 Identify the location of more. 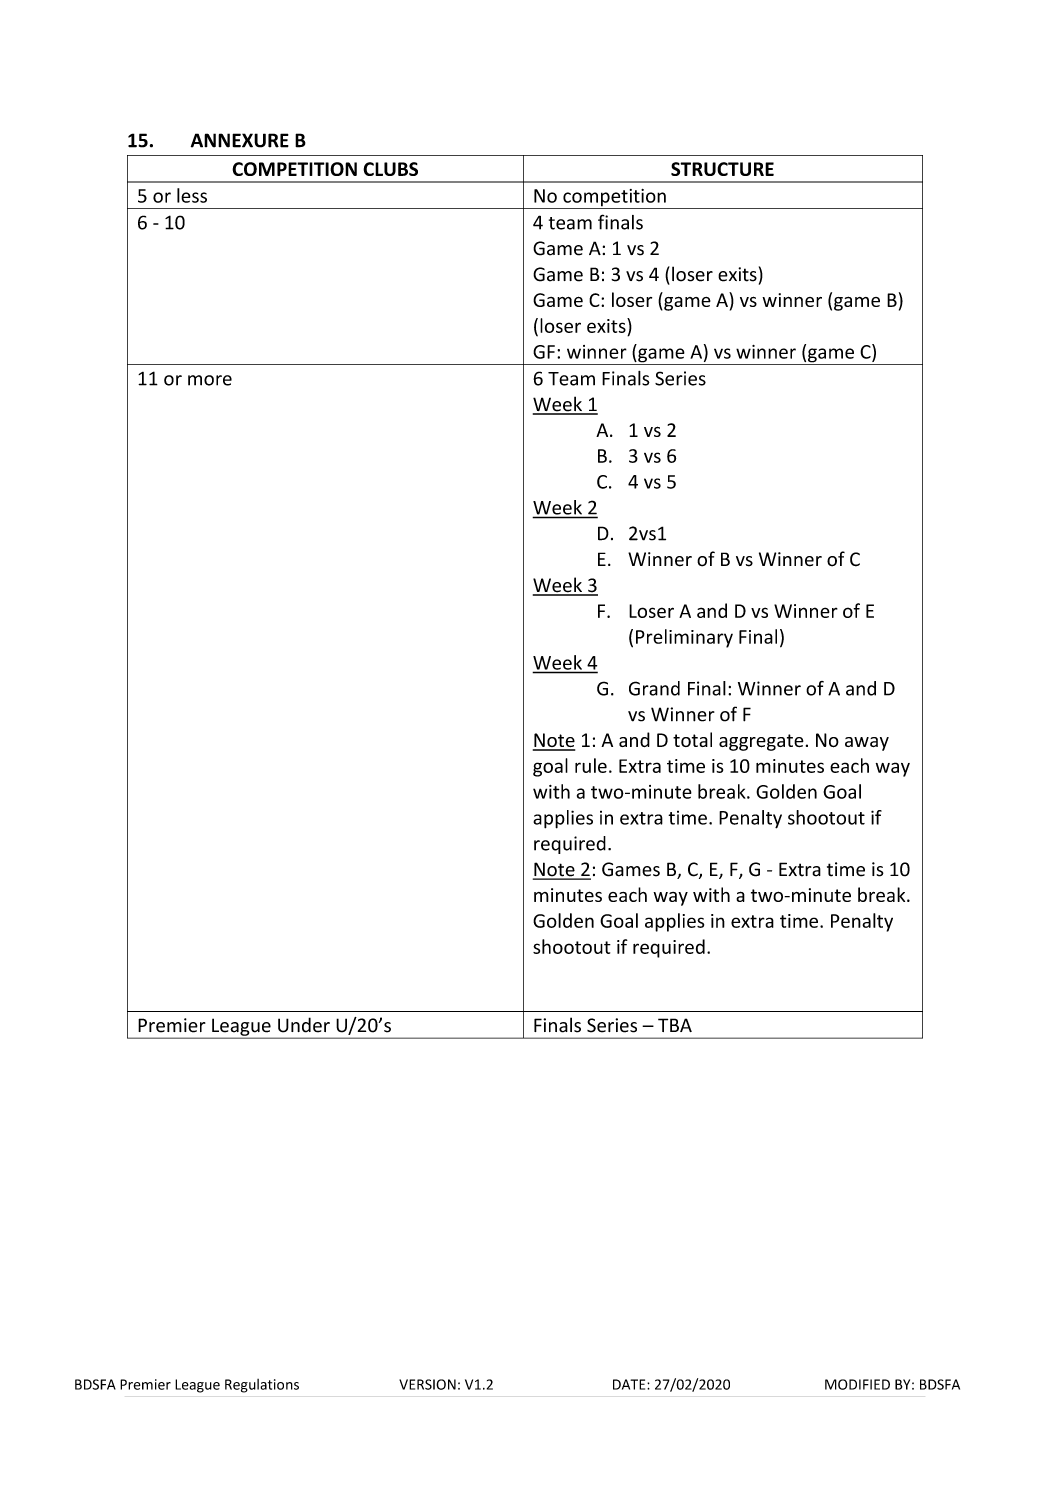
(210, 380).
